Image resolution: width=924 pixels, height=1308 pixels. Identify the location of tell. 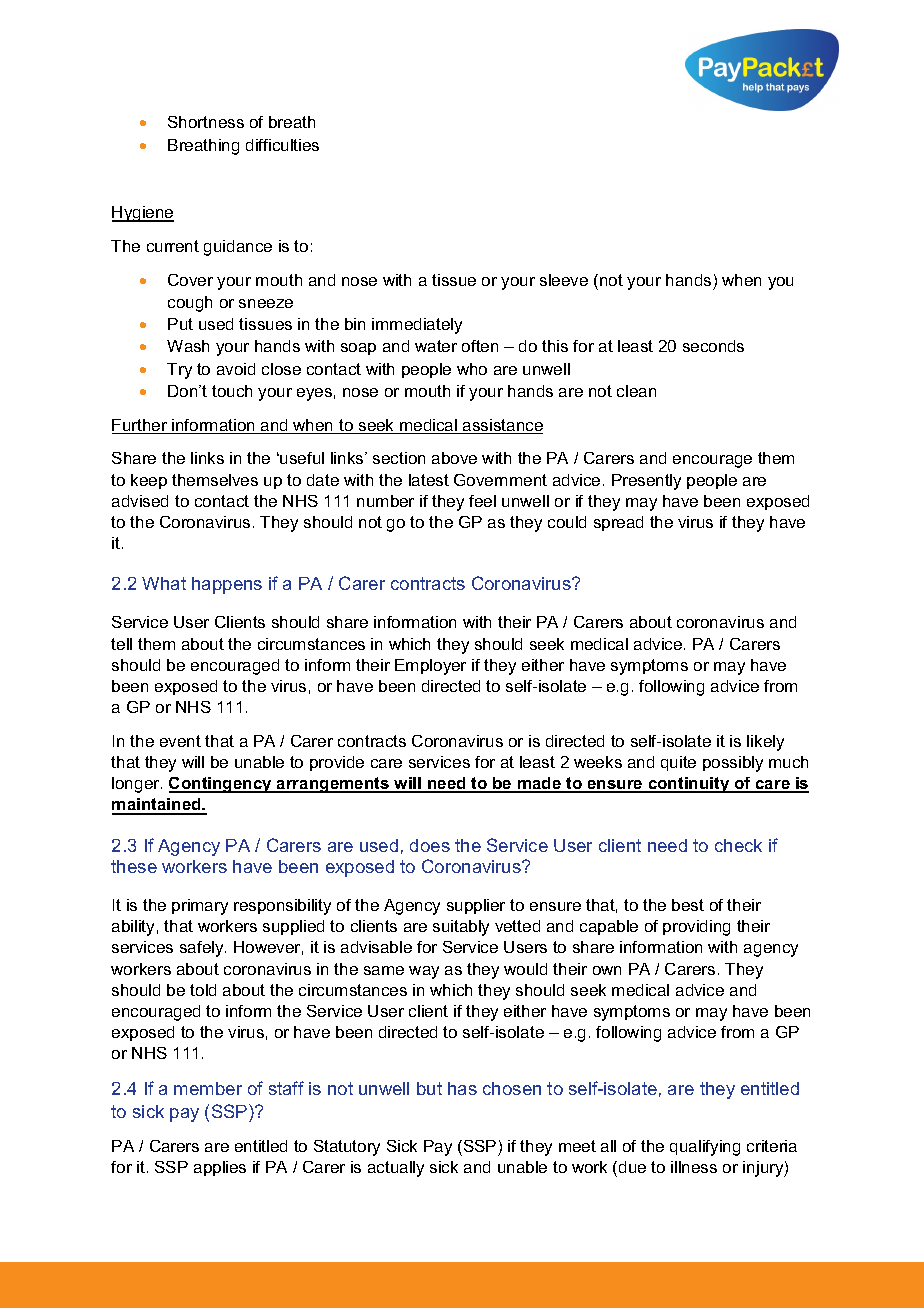
(121, 644).
